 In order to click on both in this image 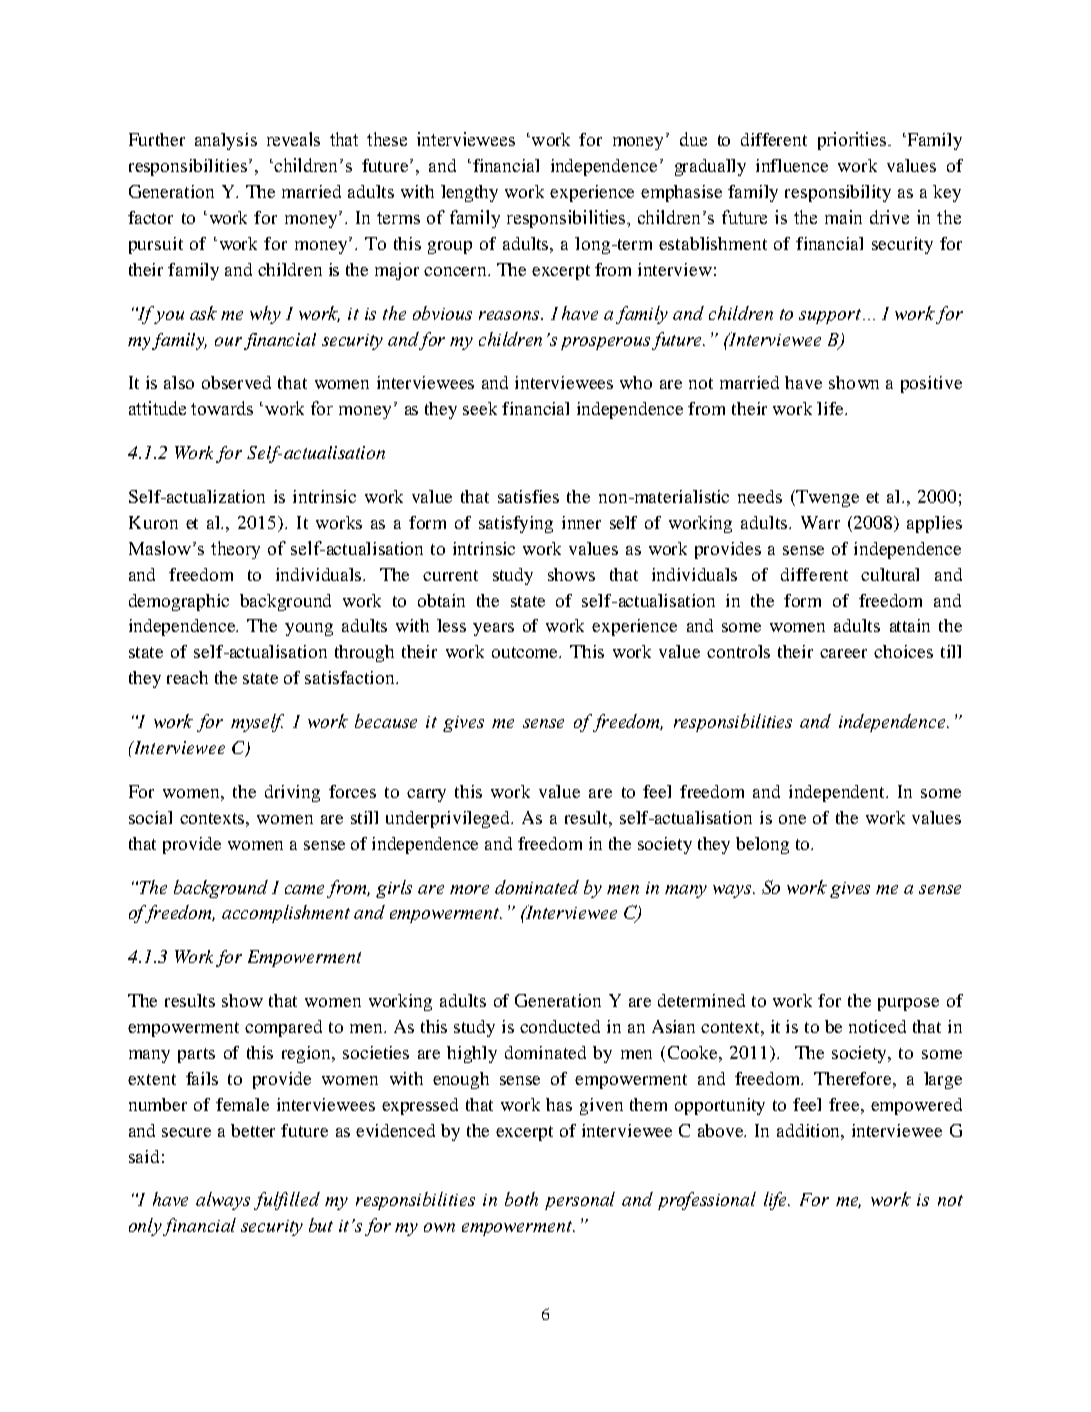, I will do `click(521, 1199)`.
